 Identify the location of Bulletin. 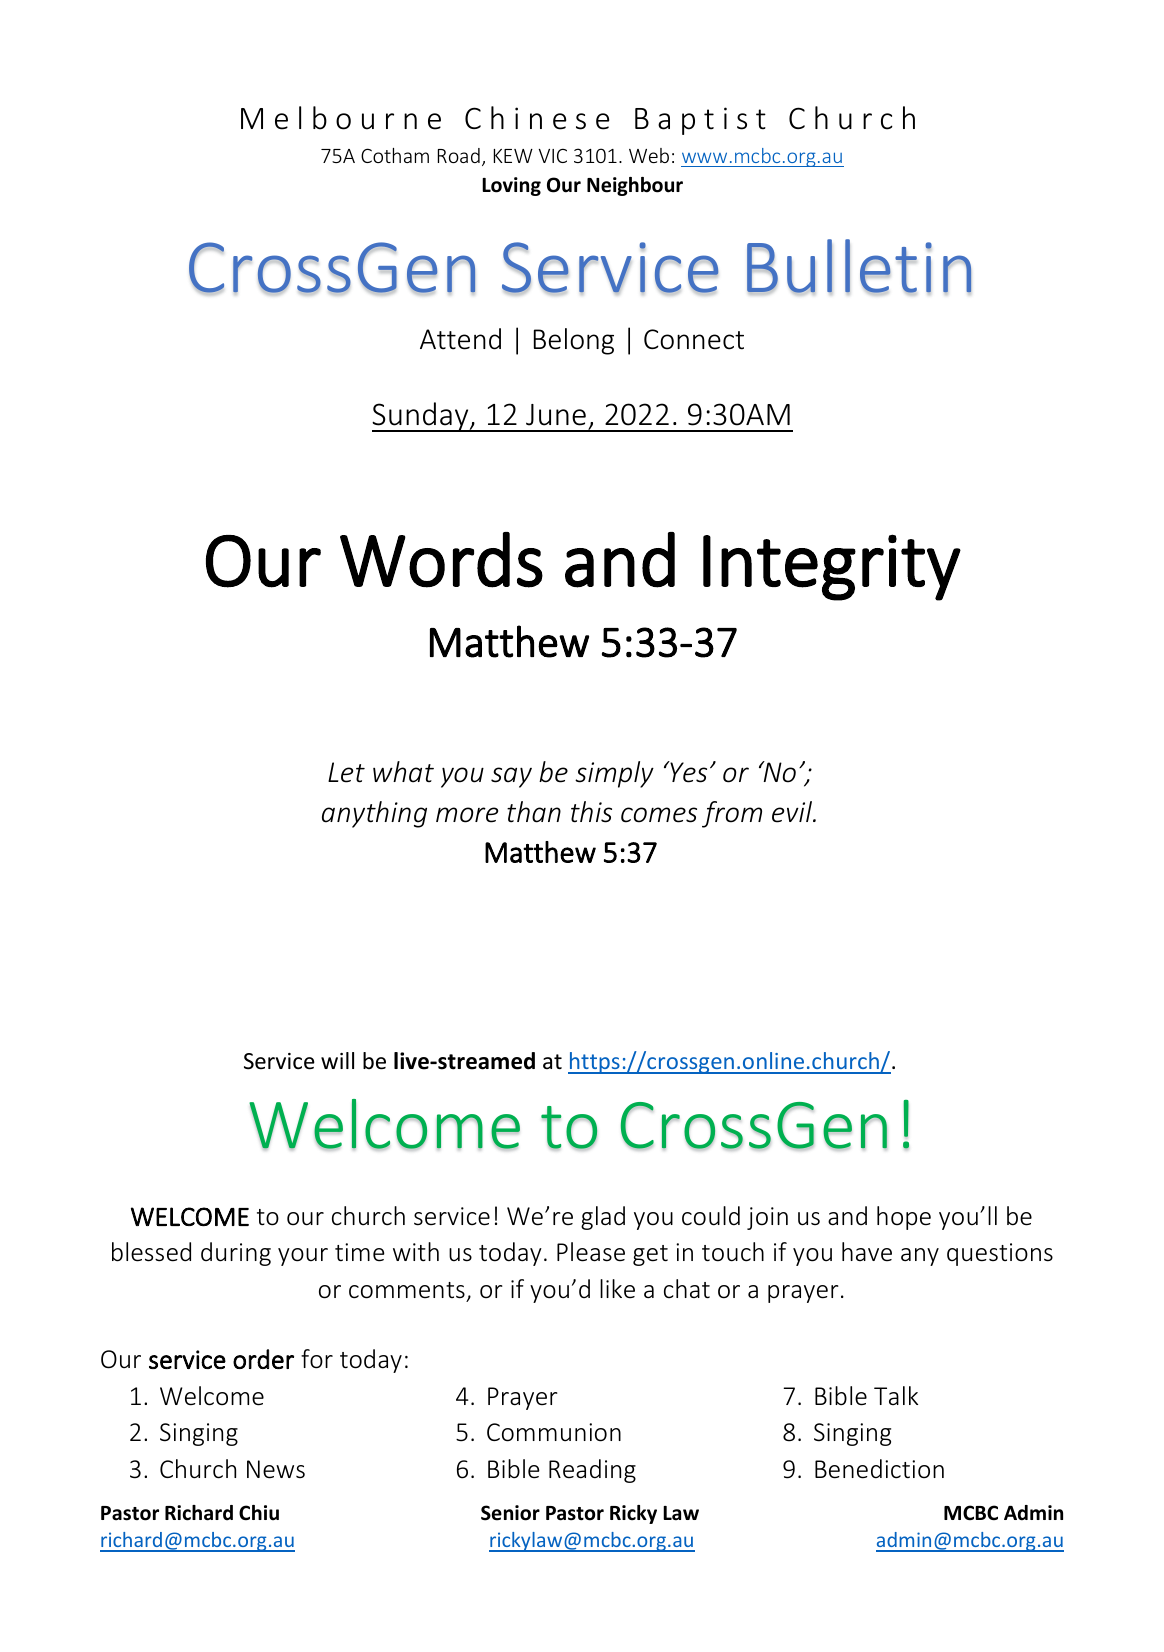
(859, 267).
